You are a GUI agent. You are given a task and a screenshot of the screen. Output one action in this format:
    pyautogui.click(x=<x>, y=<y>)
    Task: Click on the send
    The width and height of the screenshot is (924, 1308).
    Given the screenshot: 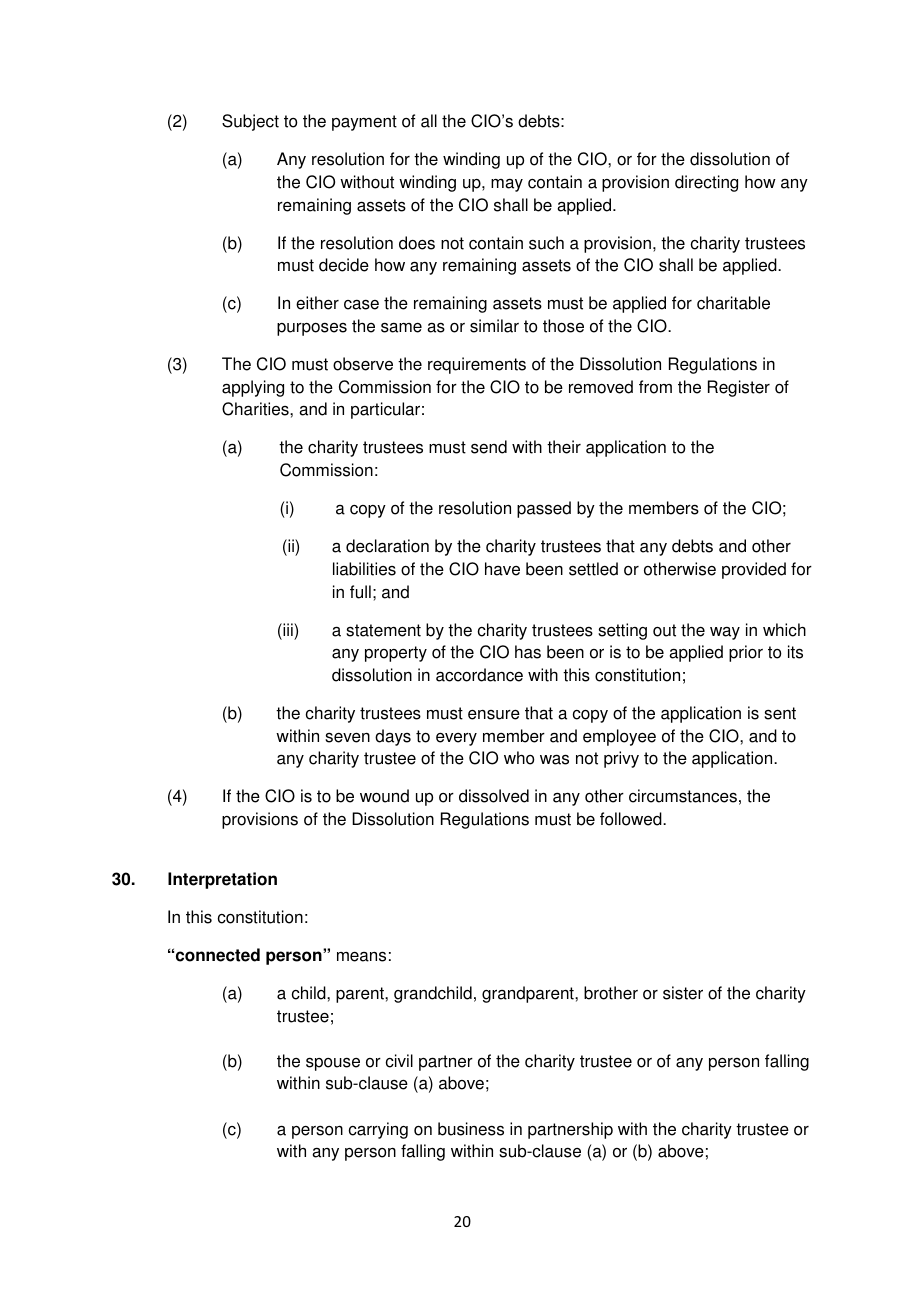 What is the action you would take?
    pyautogui.click(x=489, y=447)
